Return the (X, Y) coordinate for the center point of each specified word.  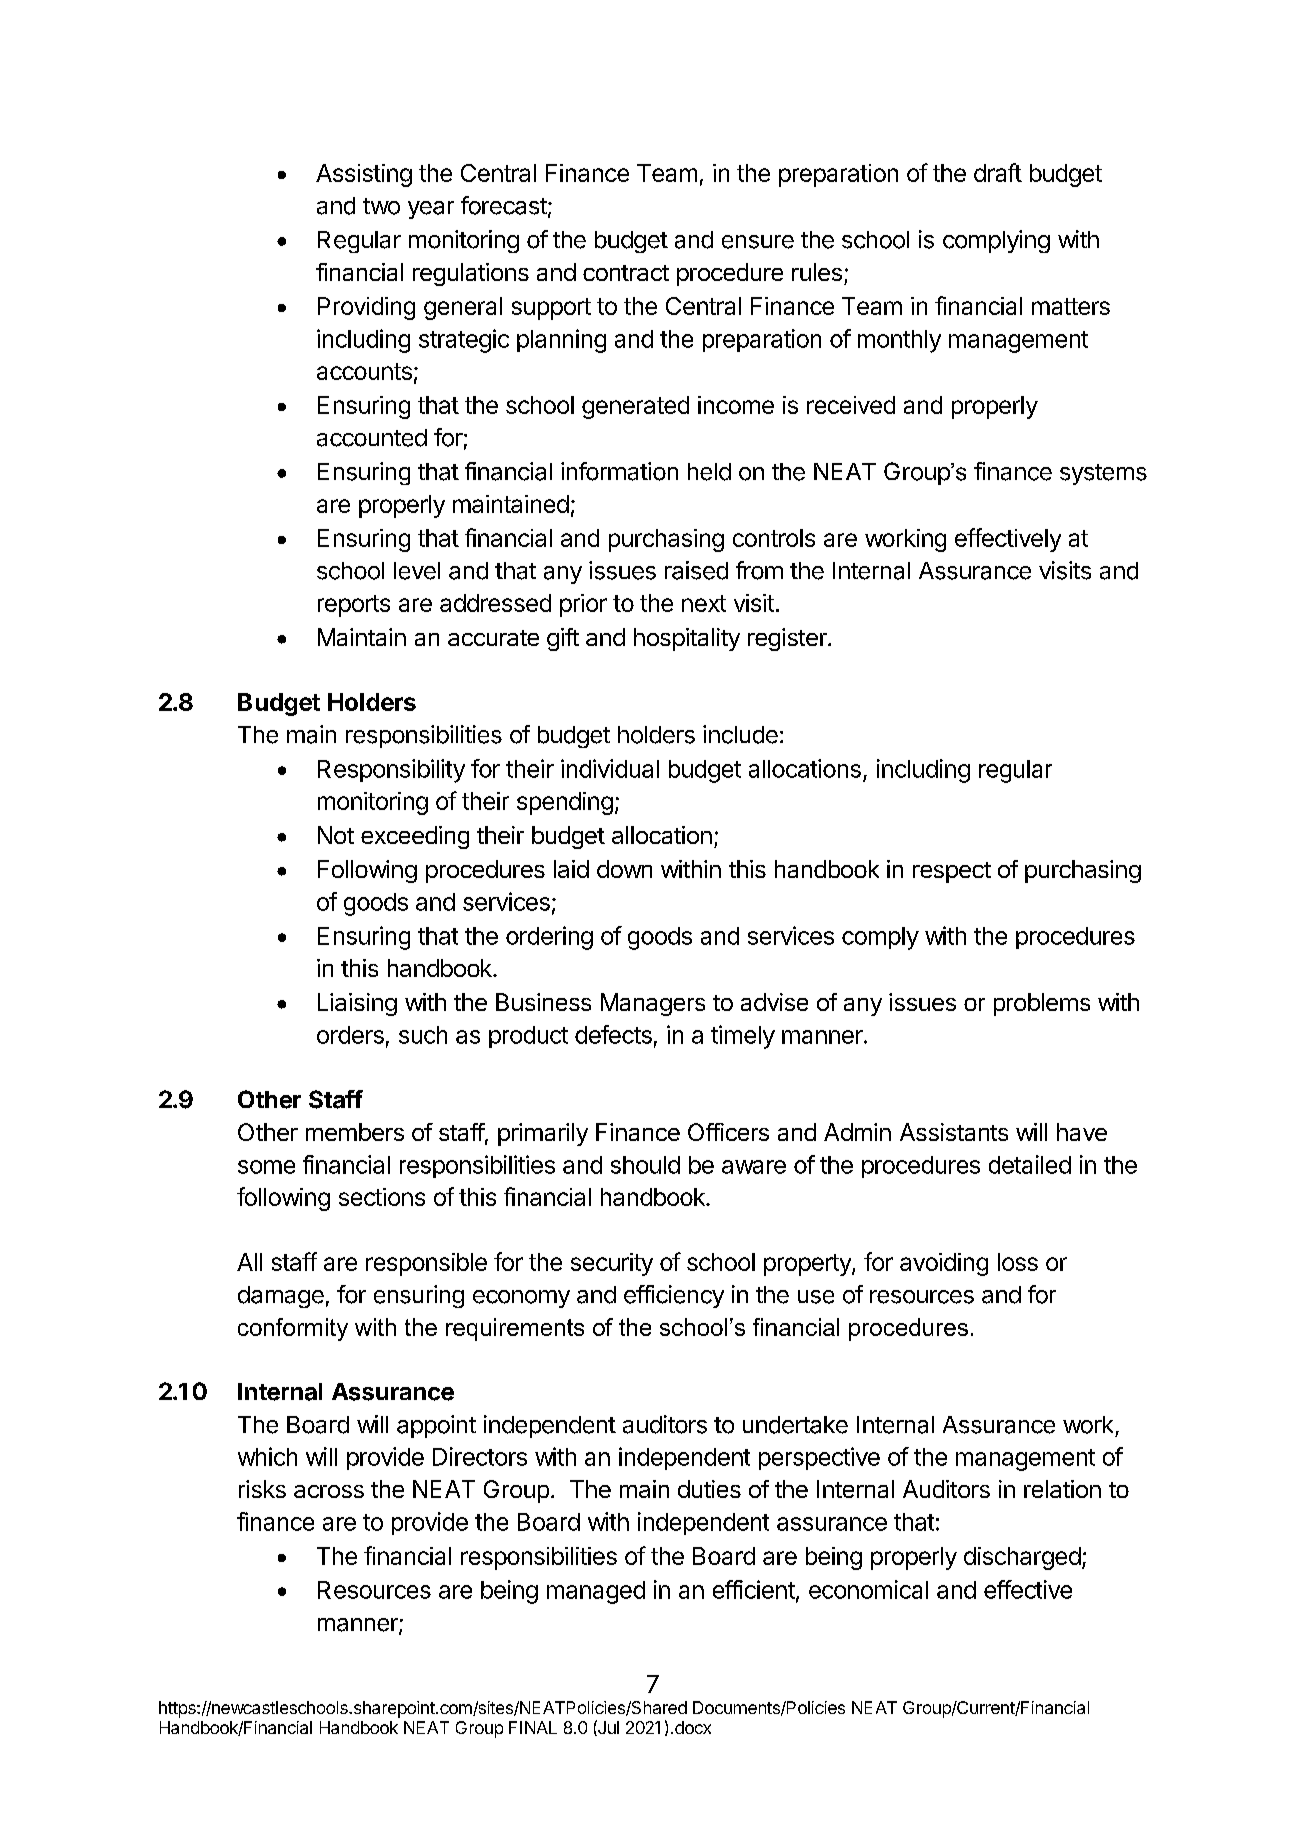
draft (998, 172)
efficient (754, 1589)
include (740, 734)
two (381, 206)
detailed (1030, 1164)
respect (952, 872)
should (645, 1165)
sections (382, 1197)
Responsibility (391, 771)
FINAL (533, 1727)
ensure (758, 242)
